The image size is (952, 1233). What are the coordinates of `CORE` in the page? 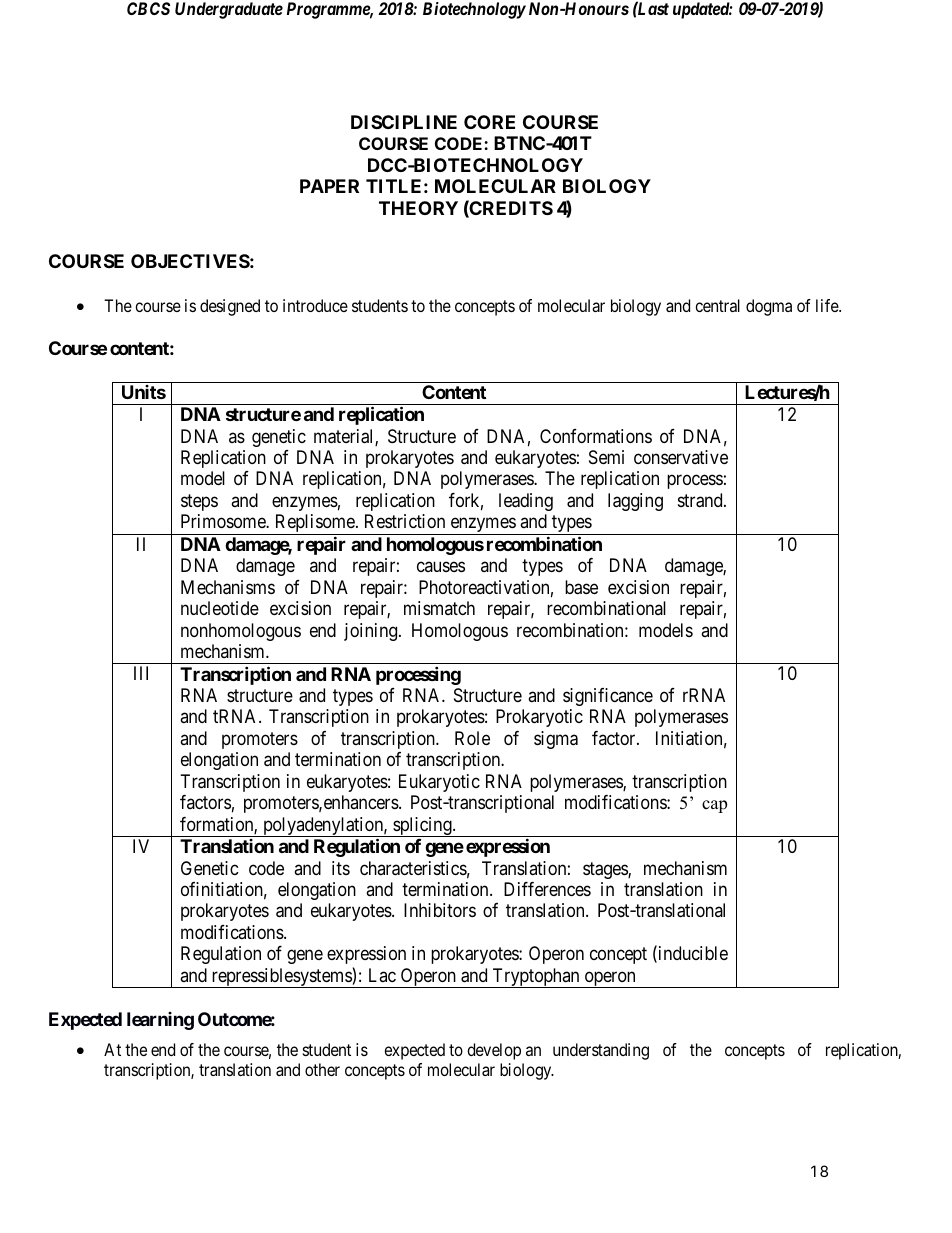 It's located at (489, 122).
